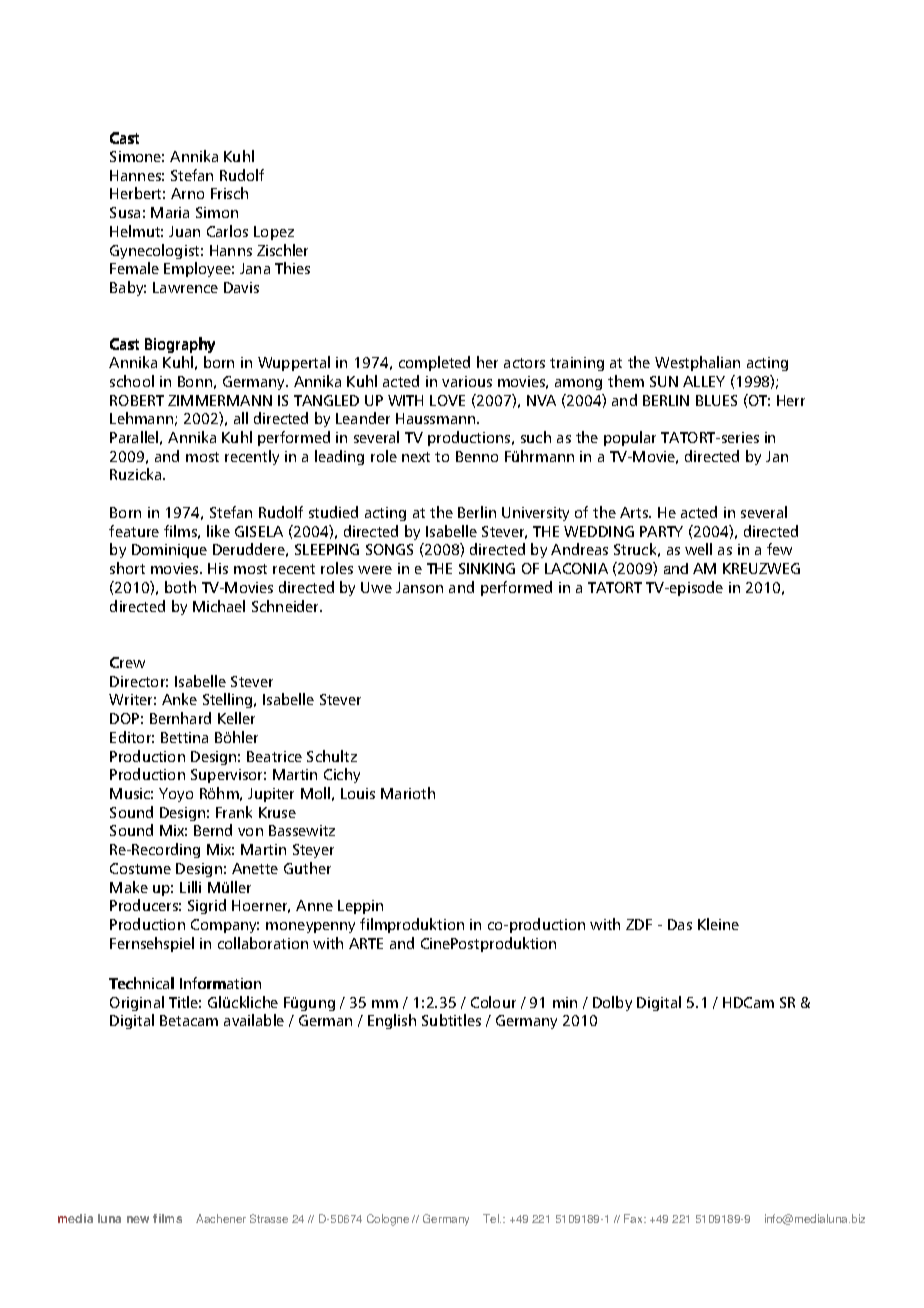 This screenshot has height=1308, width=924. What do you see at coordinates (138, 1219) in the screenshot?
I see `new` at bounding box center [138, 1219].
